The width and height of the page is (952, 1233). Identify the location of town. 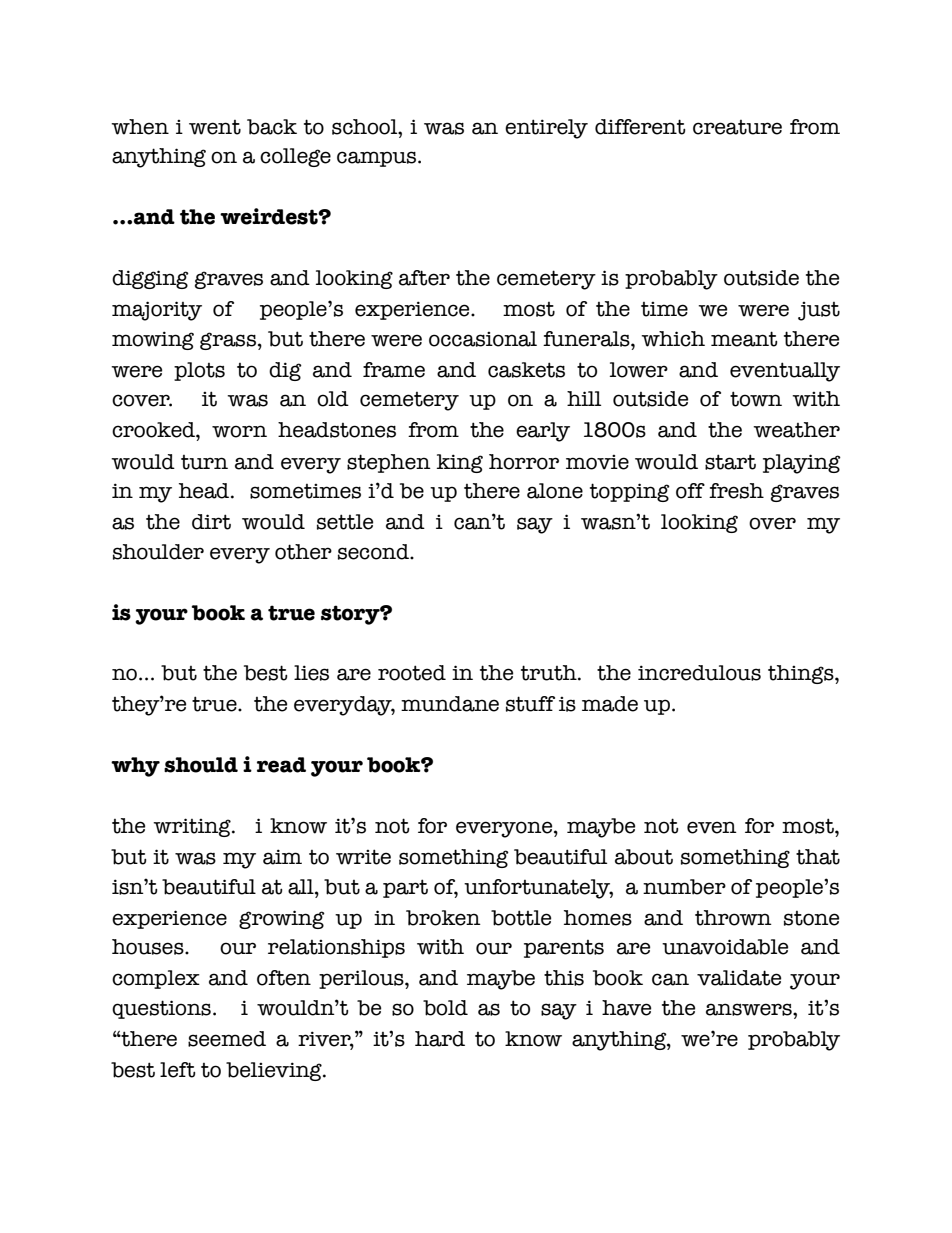
(756, 399).
